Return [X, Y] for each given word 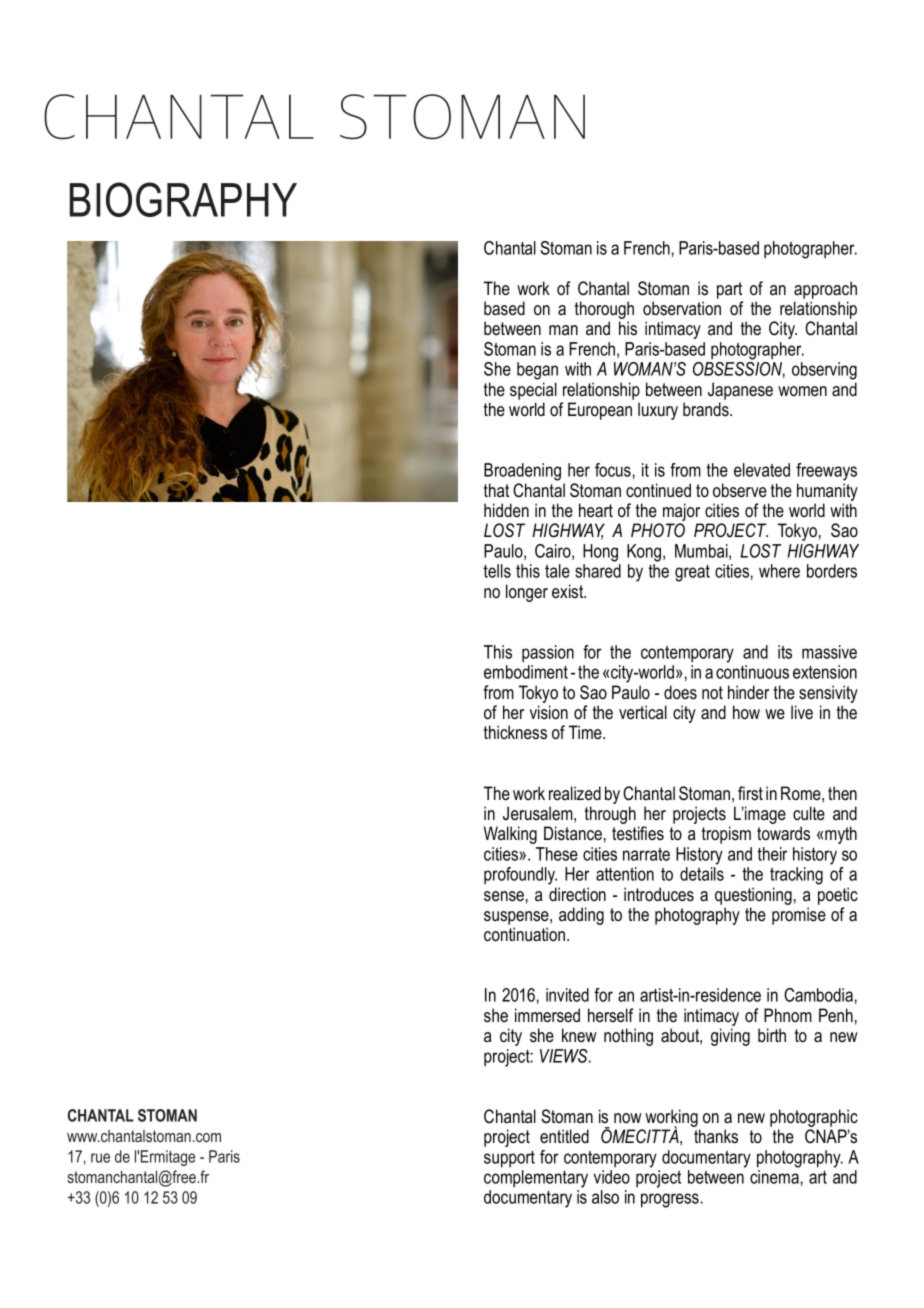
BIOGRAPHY [183, 199]
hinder [748, 692]
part [729, 290]
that [496, 490]
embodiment [526, 672]
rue [100, 1158]
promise [799, 916]
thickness [515, 732]
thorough [604, 311]
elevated [762, 470]
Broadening [522, 472]
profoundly [520, 876]
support [509, 1159]
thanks [716, 1136]
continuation [526, 934]
